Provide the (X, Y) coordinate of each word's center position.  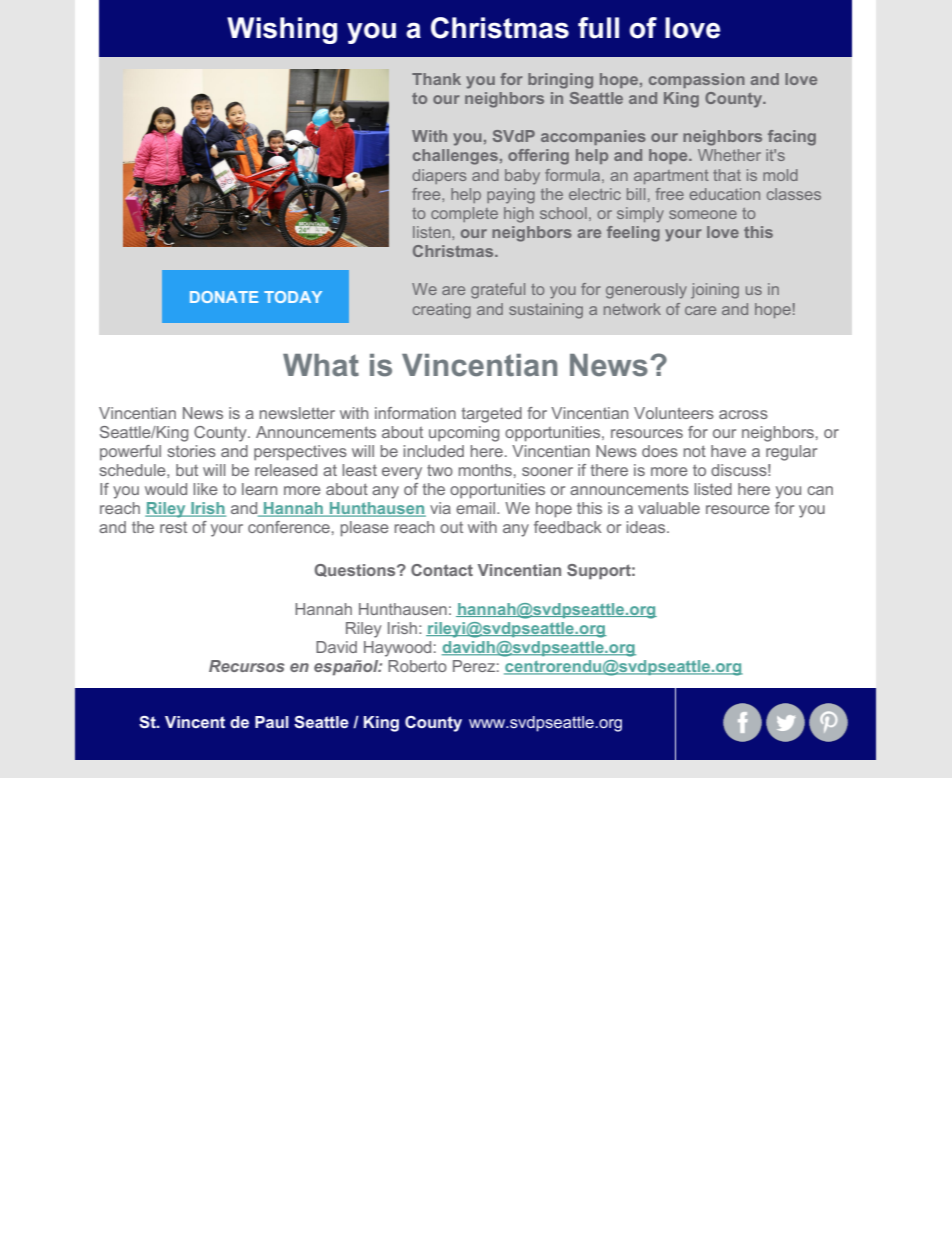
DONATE (224, 297)
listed (713, 489)
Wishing (282, 30)
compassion (697, 80)
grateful (498, 291)
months (485, 470)
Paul (272, 722)
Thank (436, 79)
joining (715, 291)
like (205, 489)
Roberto (417, 666)
